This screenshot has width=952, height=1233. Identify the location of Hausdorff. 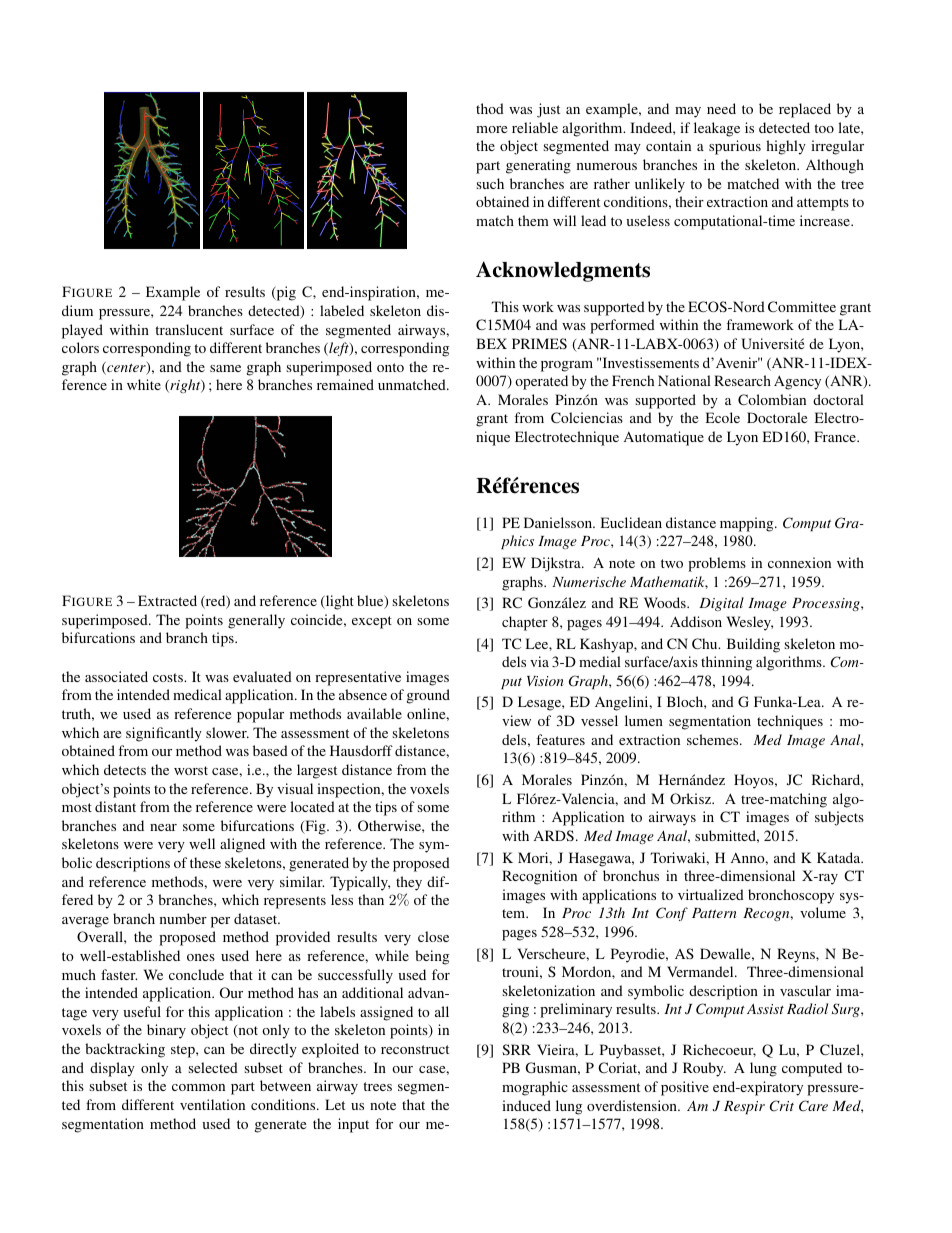
(361, 750).
